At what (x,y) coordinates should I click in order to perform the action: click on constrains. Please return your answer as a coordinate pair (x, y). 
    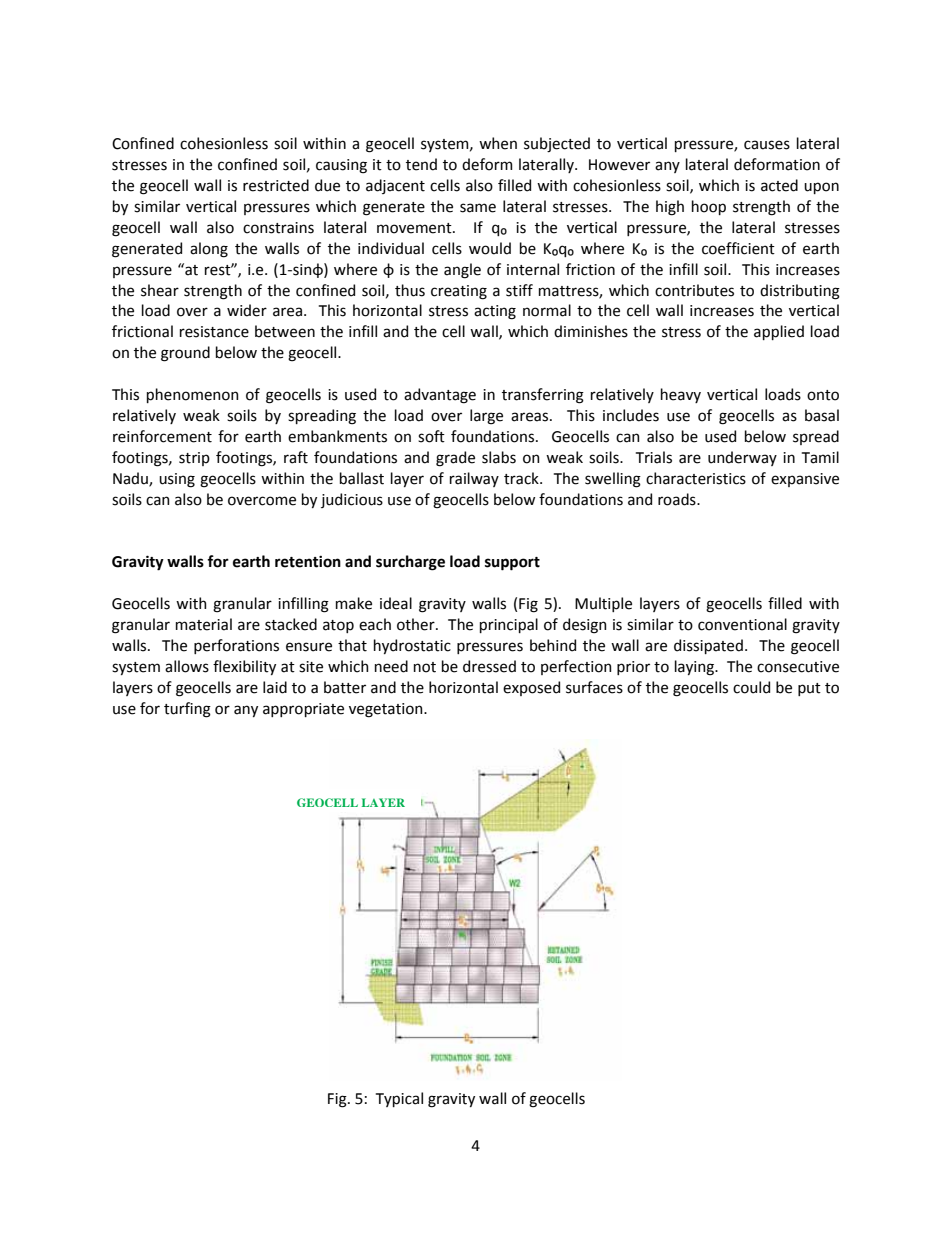
    Looking at the image, I should click on (278, 228).
